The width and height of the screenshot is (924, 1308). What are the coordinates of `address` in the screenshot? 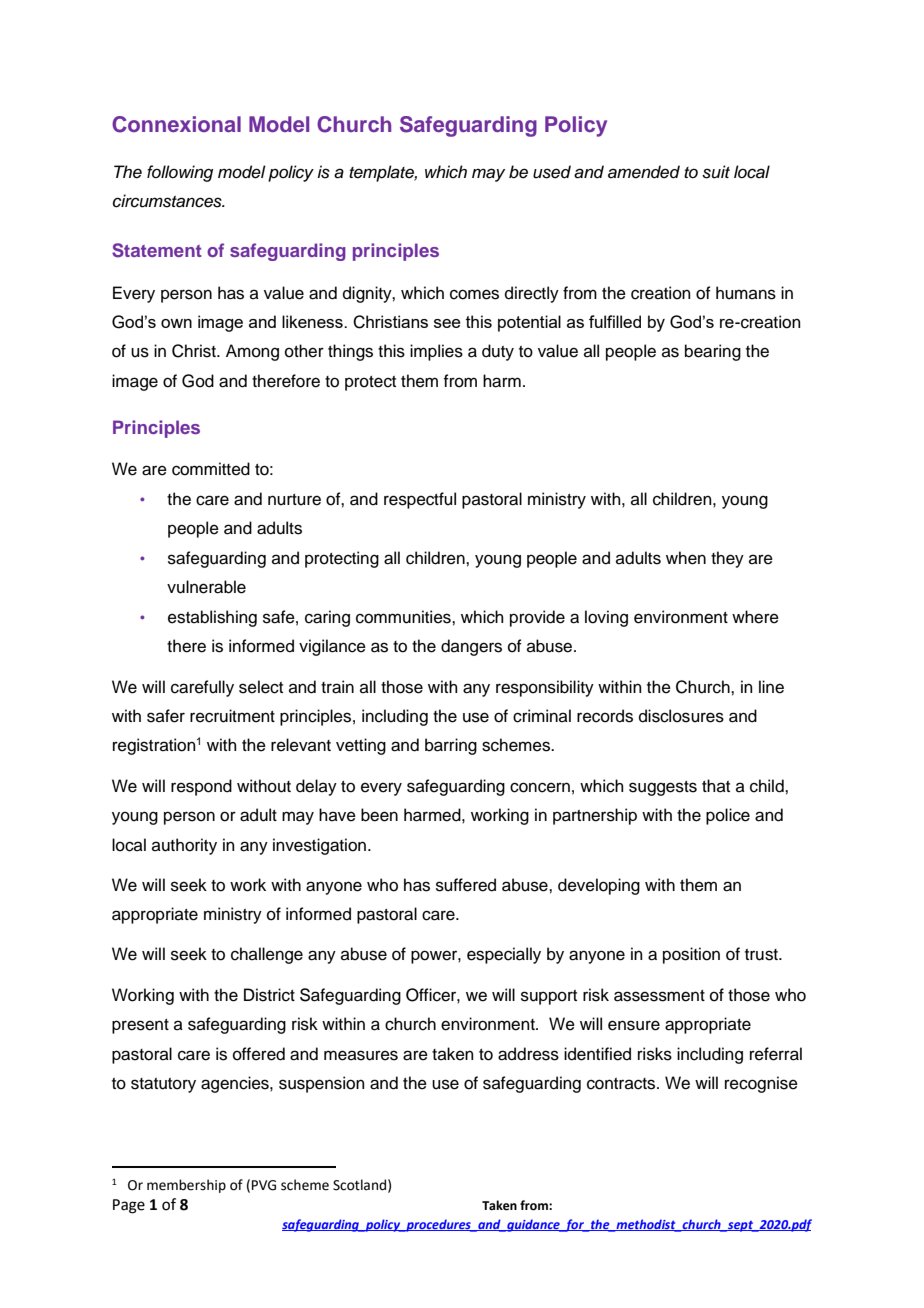 It's located at (528, 1054).
